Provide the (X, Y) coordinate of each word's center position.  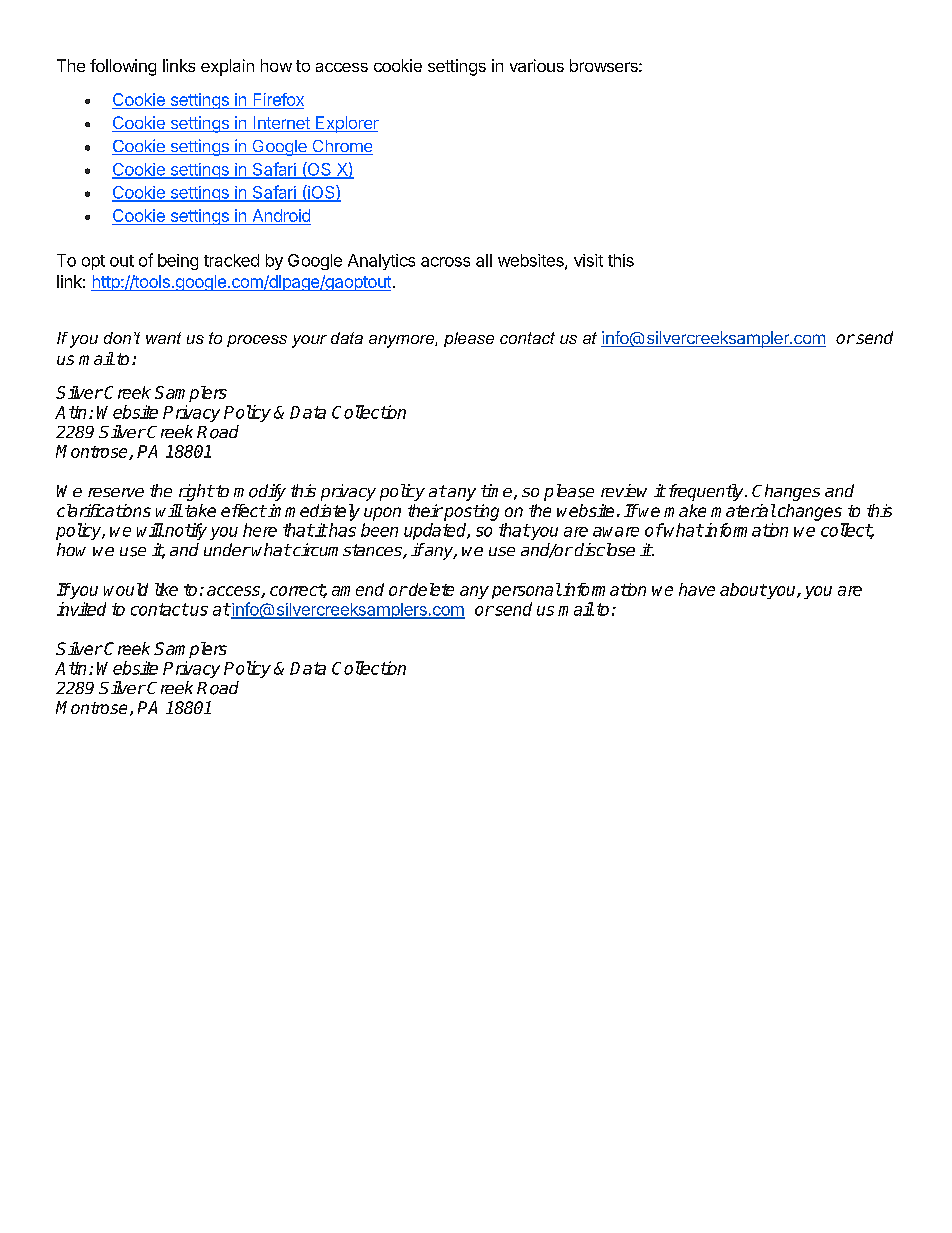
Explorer (346, 124)
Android (281, 215)
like (166, 589)
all (484, 260)
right (196, 492)
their (425, 510)
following (123, 67)
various (537, 65)
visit (588, 260)
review (624, 490)
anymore (402, 341)
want (163, 338)
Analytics (381, 262)
